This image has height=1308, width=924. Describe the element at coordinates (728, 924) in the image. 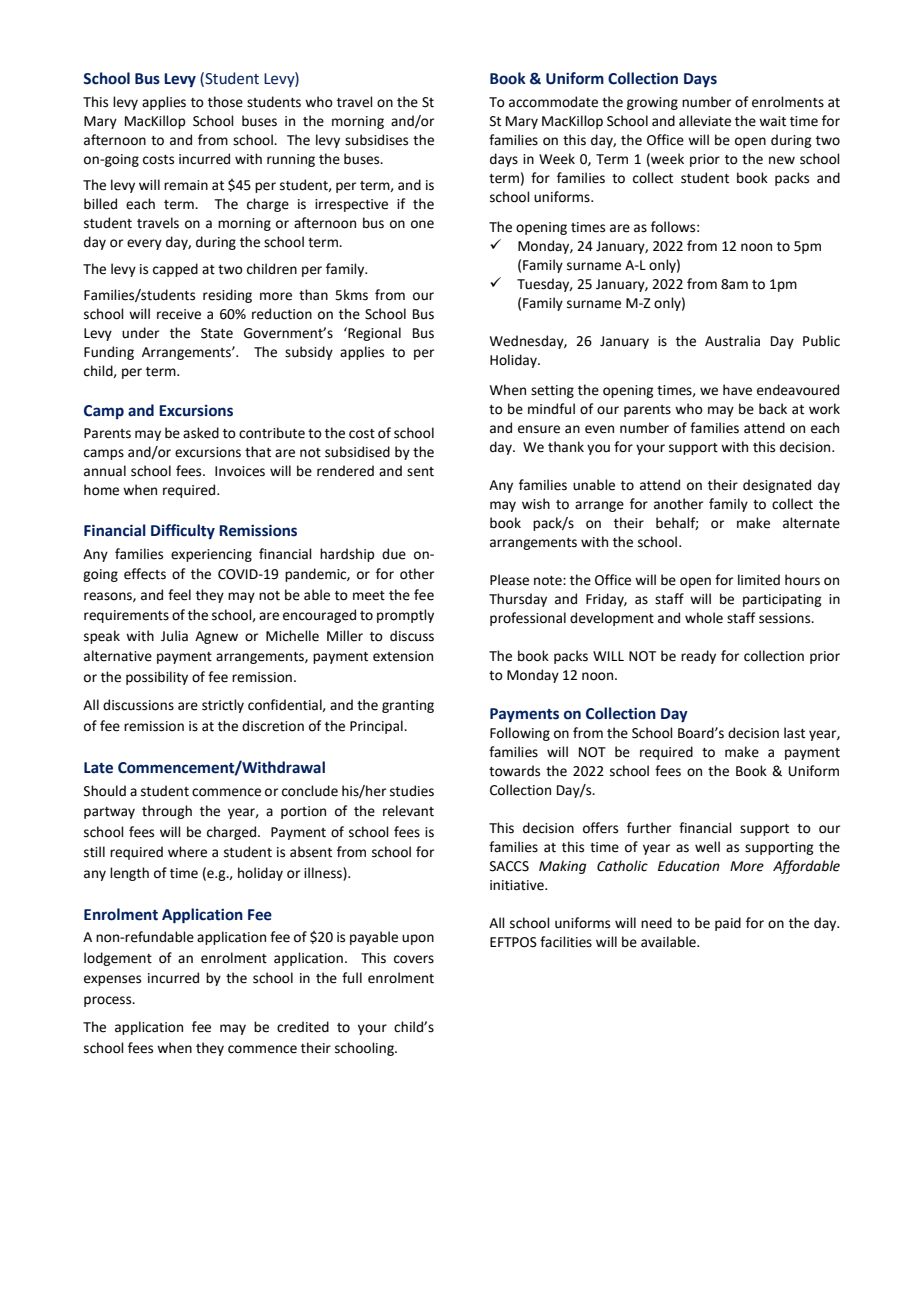

I see `paid` at that location.
